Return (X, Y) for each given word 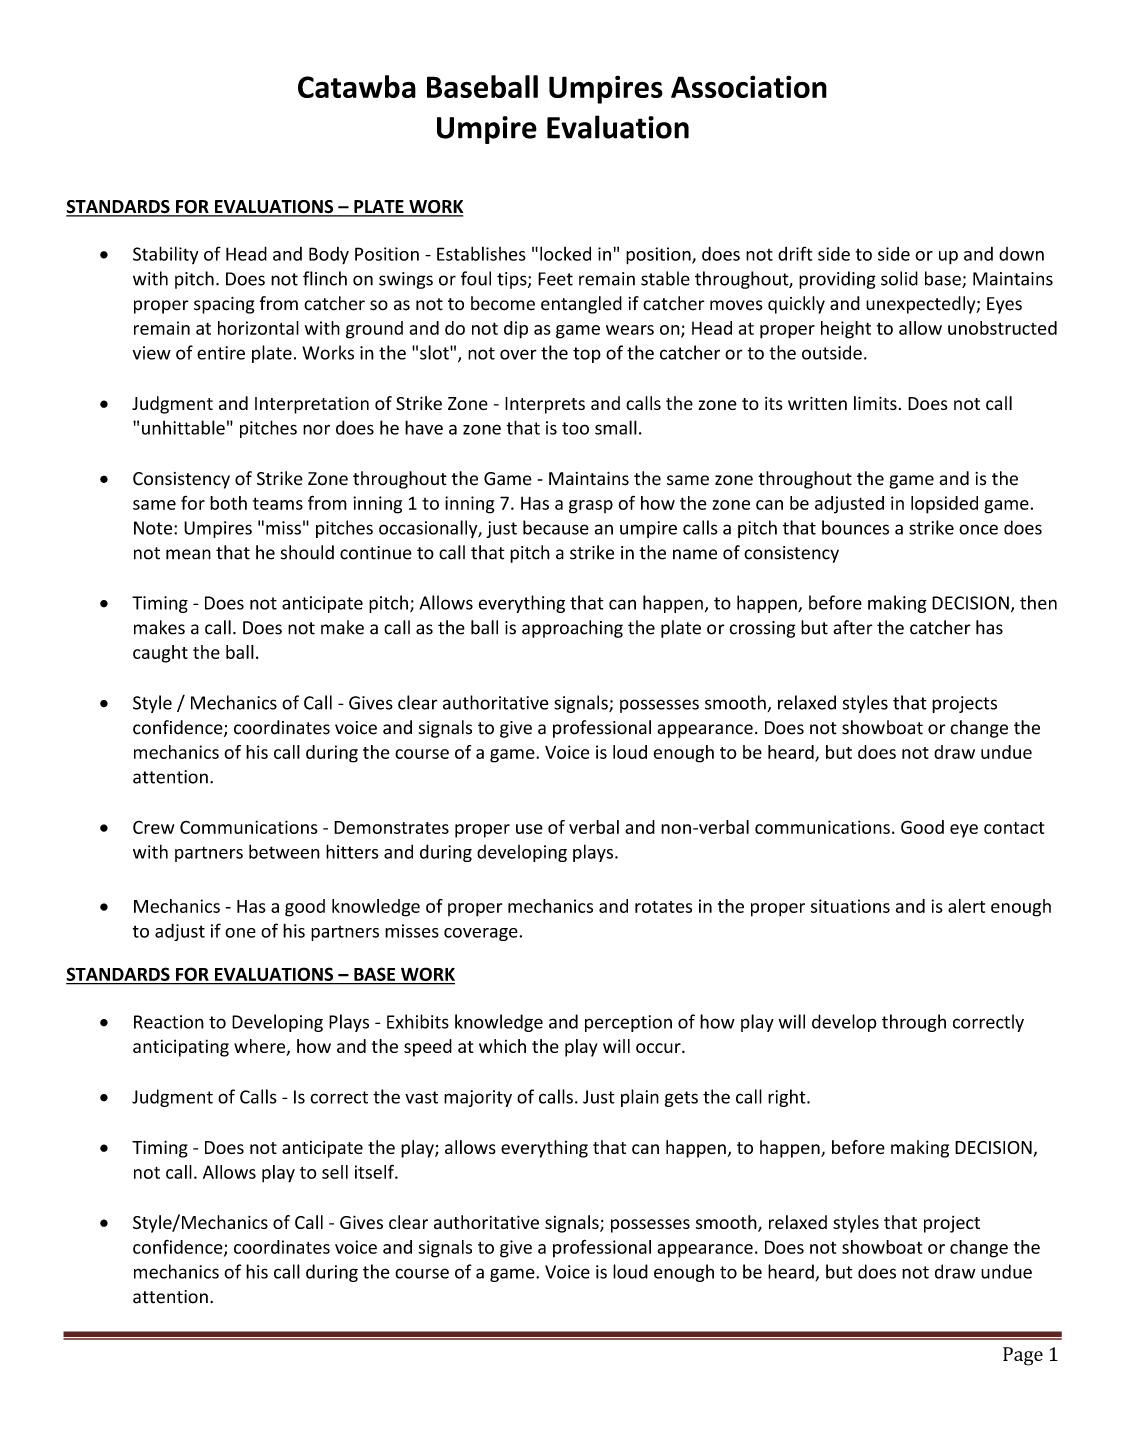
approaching (572, 629)
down (1021, 254)
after (853, 627)
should (307, 552)
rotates (663, 907)
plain (640, 1098)
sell (335, 1172)
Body (329, 255)
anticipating (181, 1048)
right (788, 1098)
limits (875, 403)
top (587, 355)
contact (1014, 828)
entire (221, 353)
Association (749, 86)
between (284, 851)
